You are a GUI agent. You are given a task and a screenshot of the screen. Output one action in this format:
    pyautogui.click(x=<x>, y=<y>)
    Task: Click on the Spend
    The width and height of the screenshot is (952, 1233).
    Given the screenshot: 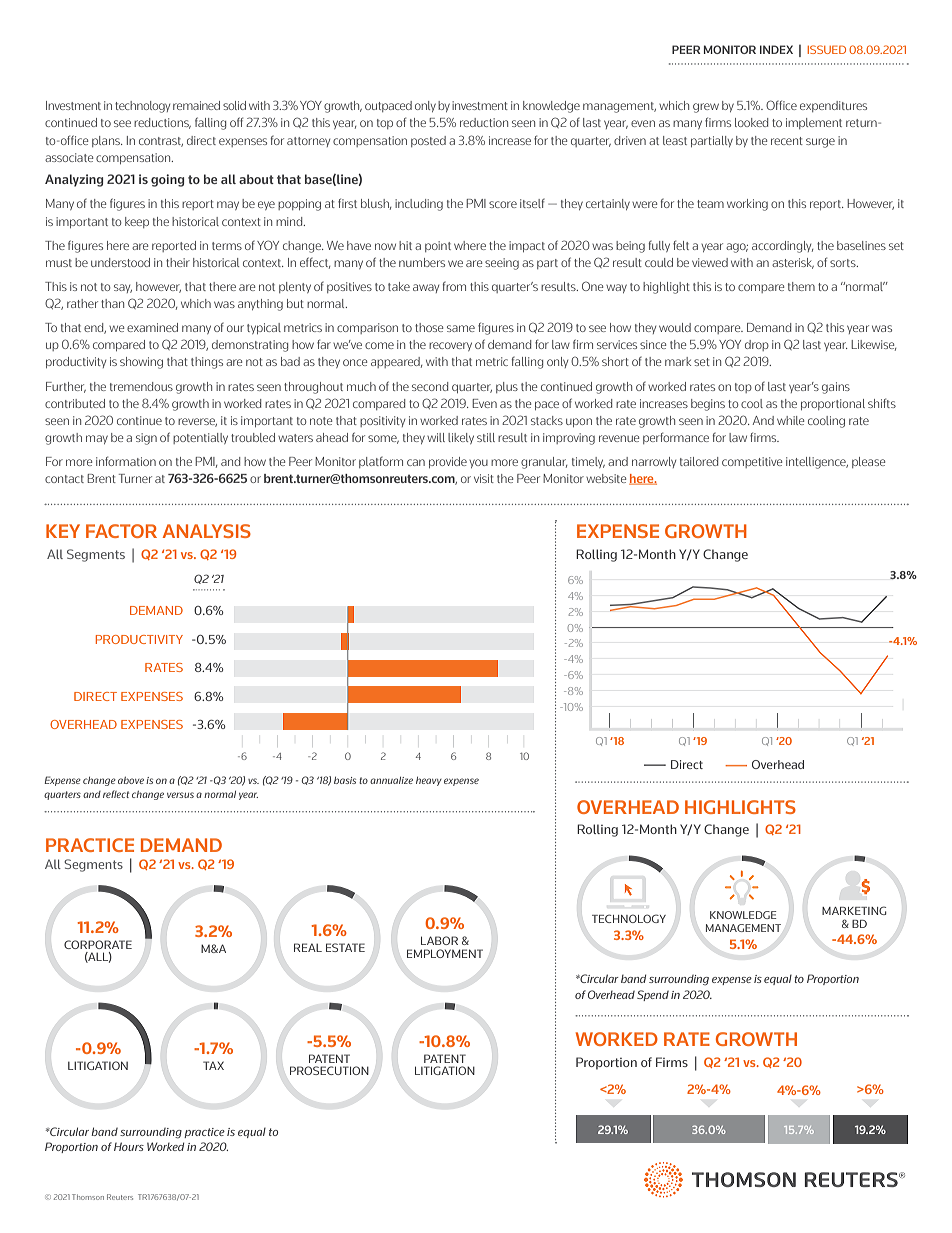 What is the action you would take?
    pyautogui.click(x=653, y=995)
